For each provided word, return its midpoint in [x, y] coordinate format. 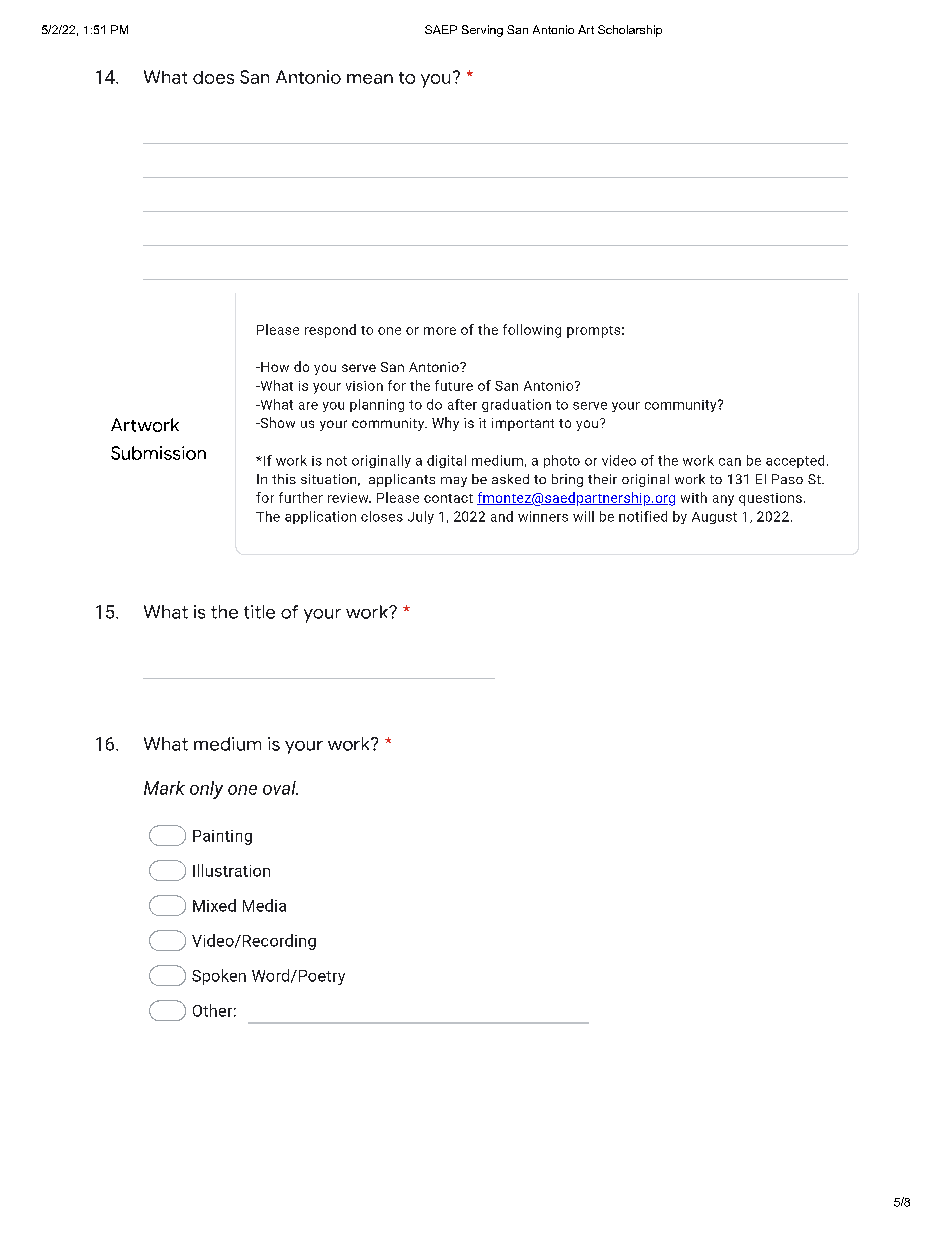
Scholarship [630, 31]
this [284, 479]
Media [264, 905]
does [213, 77]
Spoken [219, 977]
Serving [482, 31]
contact [448, 498]
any [723, 500]
